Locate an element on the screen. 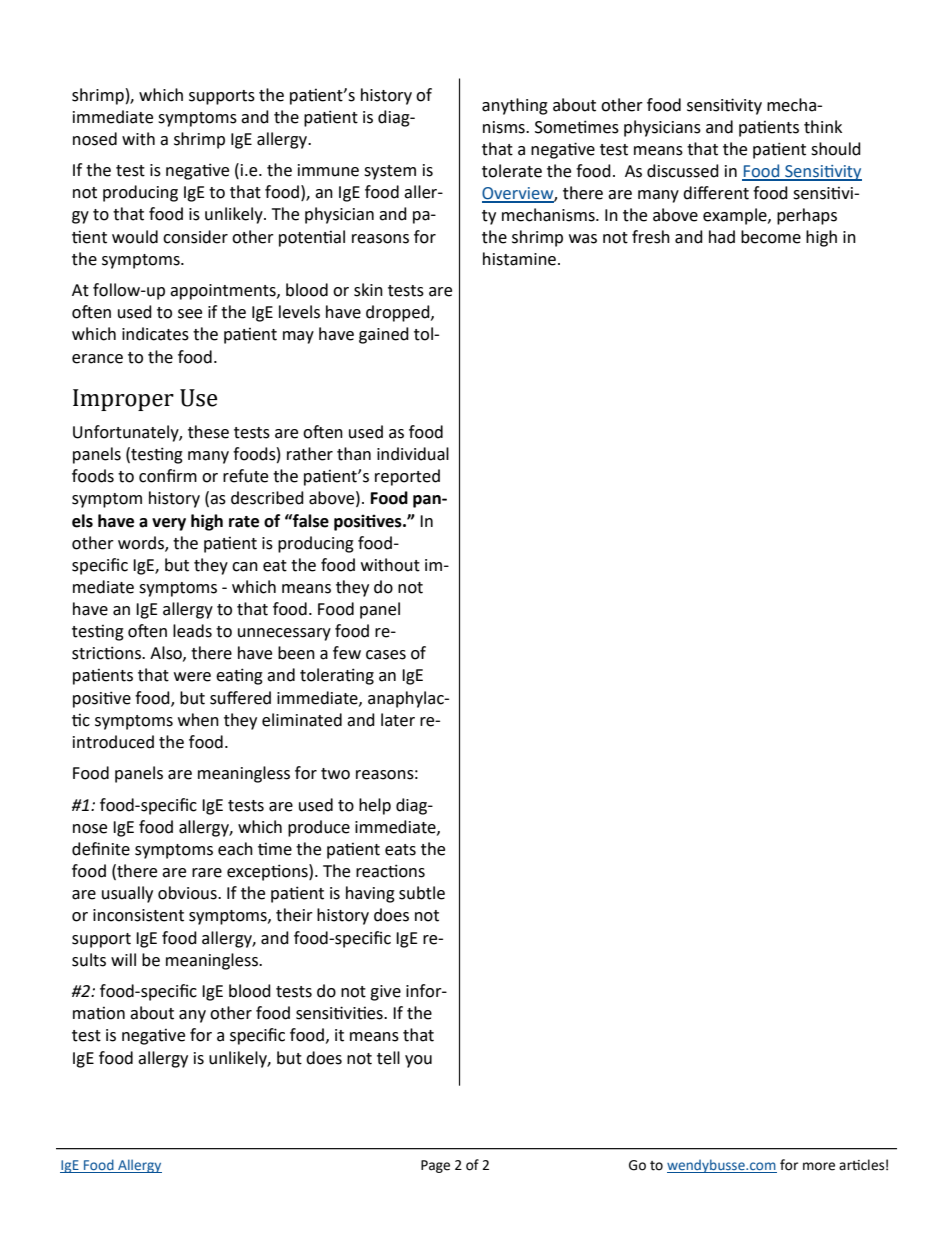 This screenshot has width=952, height=1233. confirm is located at coordinates (168, 476).
